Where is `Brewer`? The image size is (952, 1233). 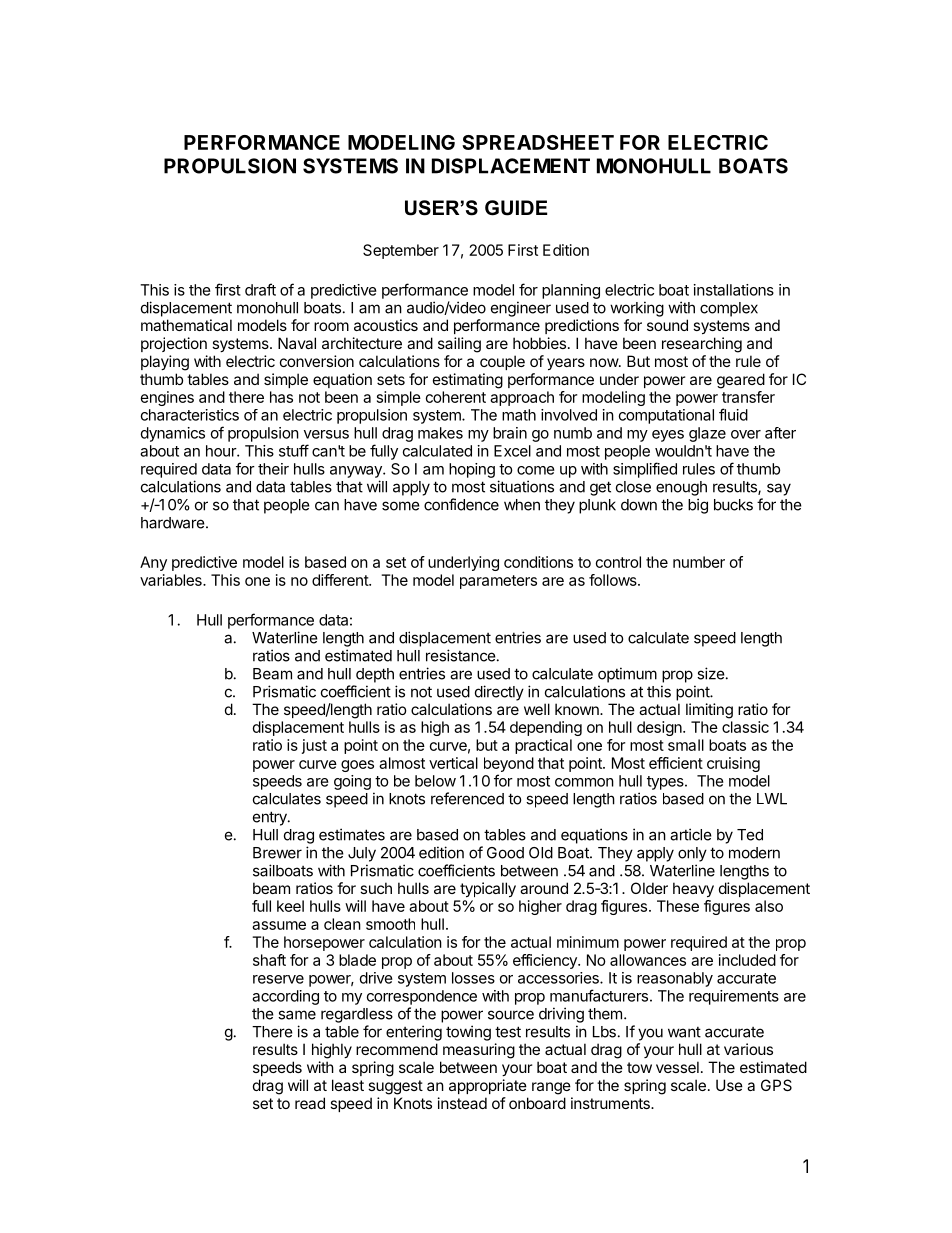
Brewer is located at coordinates (277, 853).
